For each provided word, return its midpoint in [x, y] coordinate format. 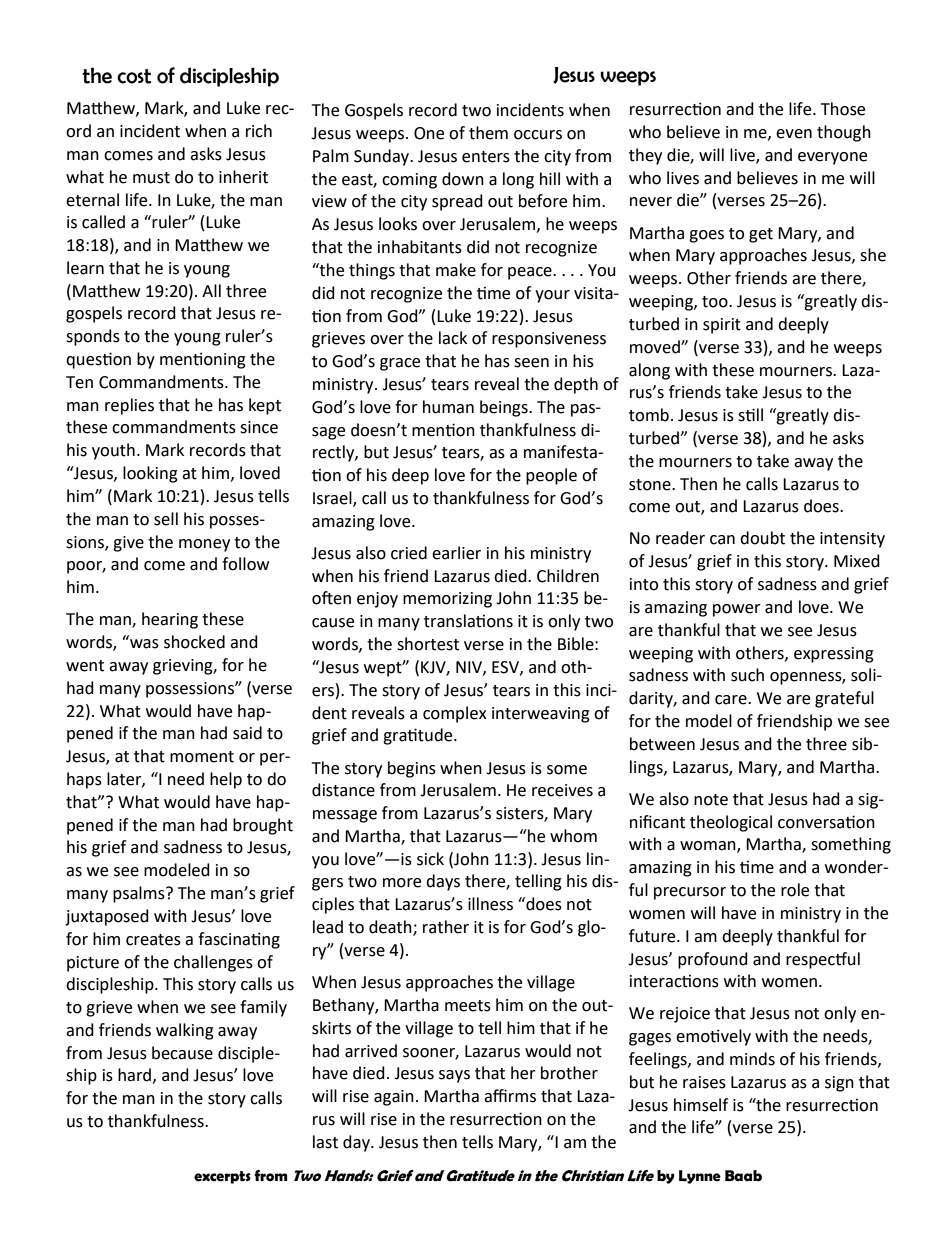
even [794, 134]
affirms [510, 1096]
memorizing [447, 600]
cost [134, 76]
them [488, 133]
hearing [170, 620]
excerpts [222, 1177]
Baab [743, 1176]
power [737, 610]
